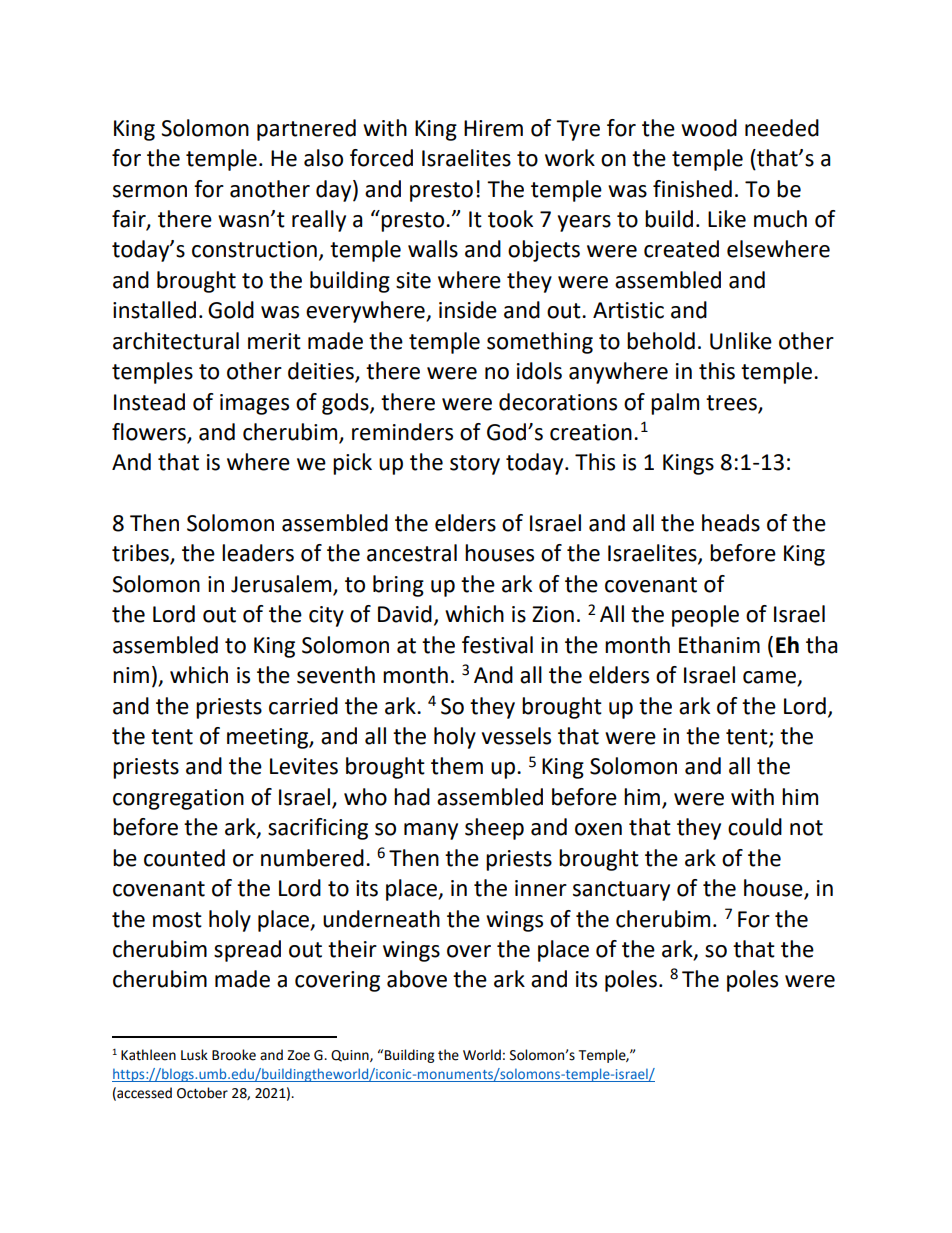 The height and width of the page is (1233, 952). Describe the element at coordinates (381, 158) in the page. I see `forced` at that location.
